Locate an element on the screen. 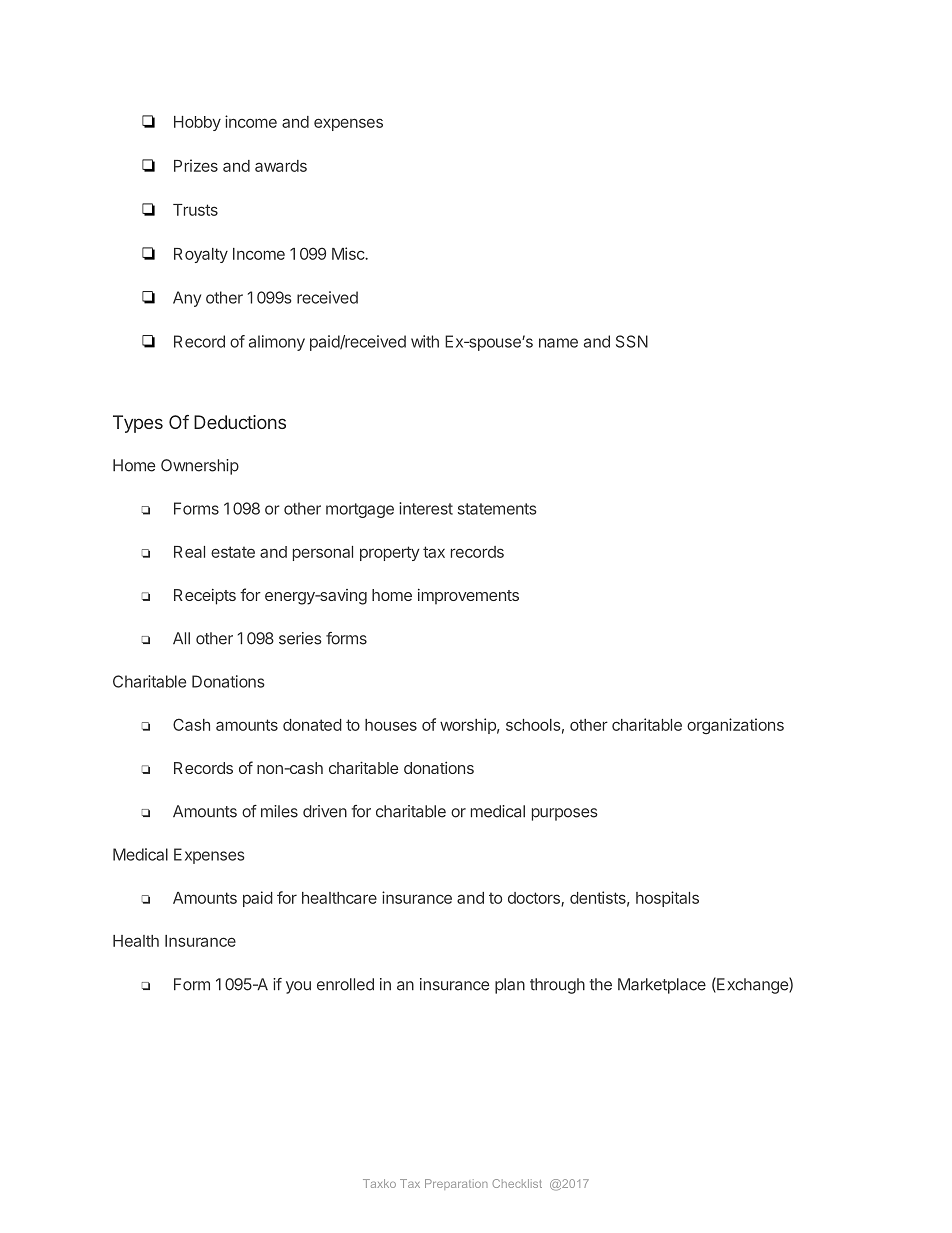  Prizes is located at coordinates (196, 165).
